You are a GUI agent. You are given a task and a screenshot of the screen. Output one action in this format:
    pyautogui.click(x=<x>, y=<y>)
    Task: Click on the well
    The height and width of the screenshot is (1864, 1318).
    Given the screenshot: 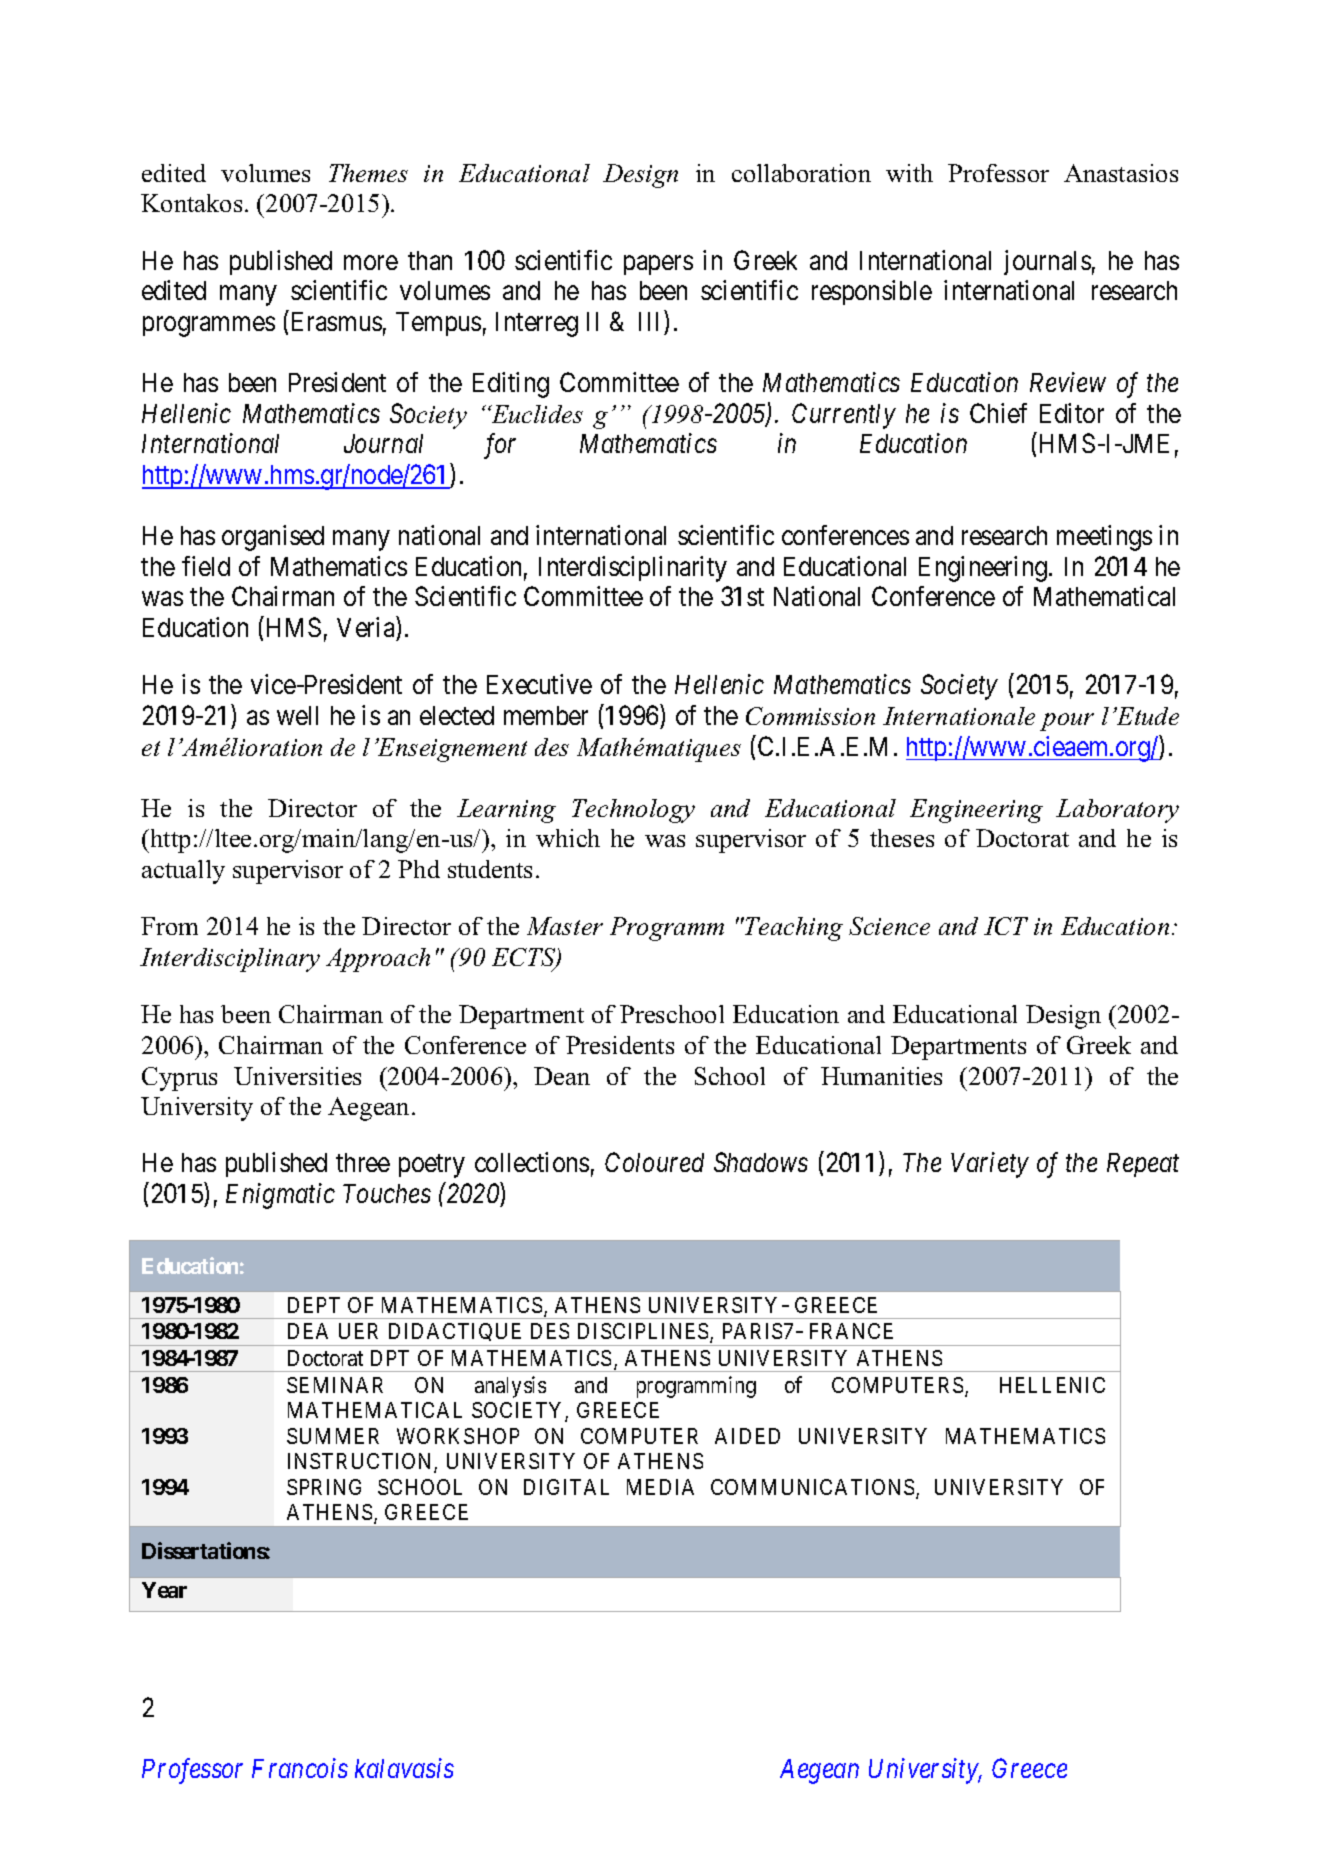 What is the action you would take?
    pyautogui.click(x=297, y=715)
